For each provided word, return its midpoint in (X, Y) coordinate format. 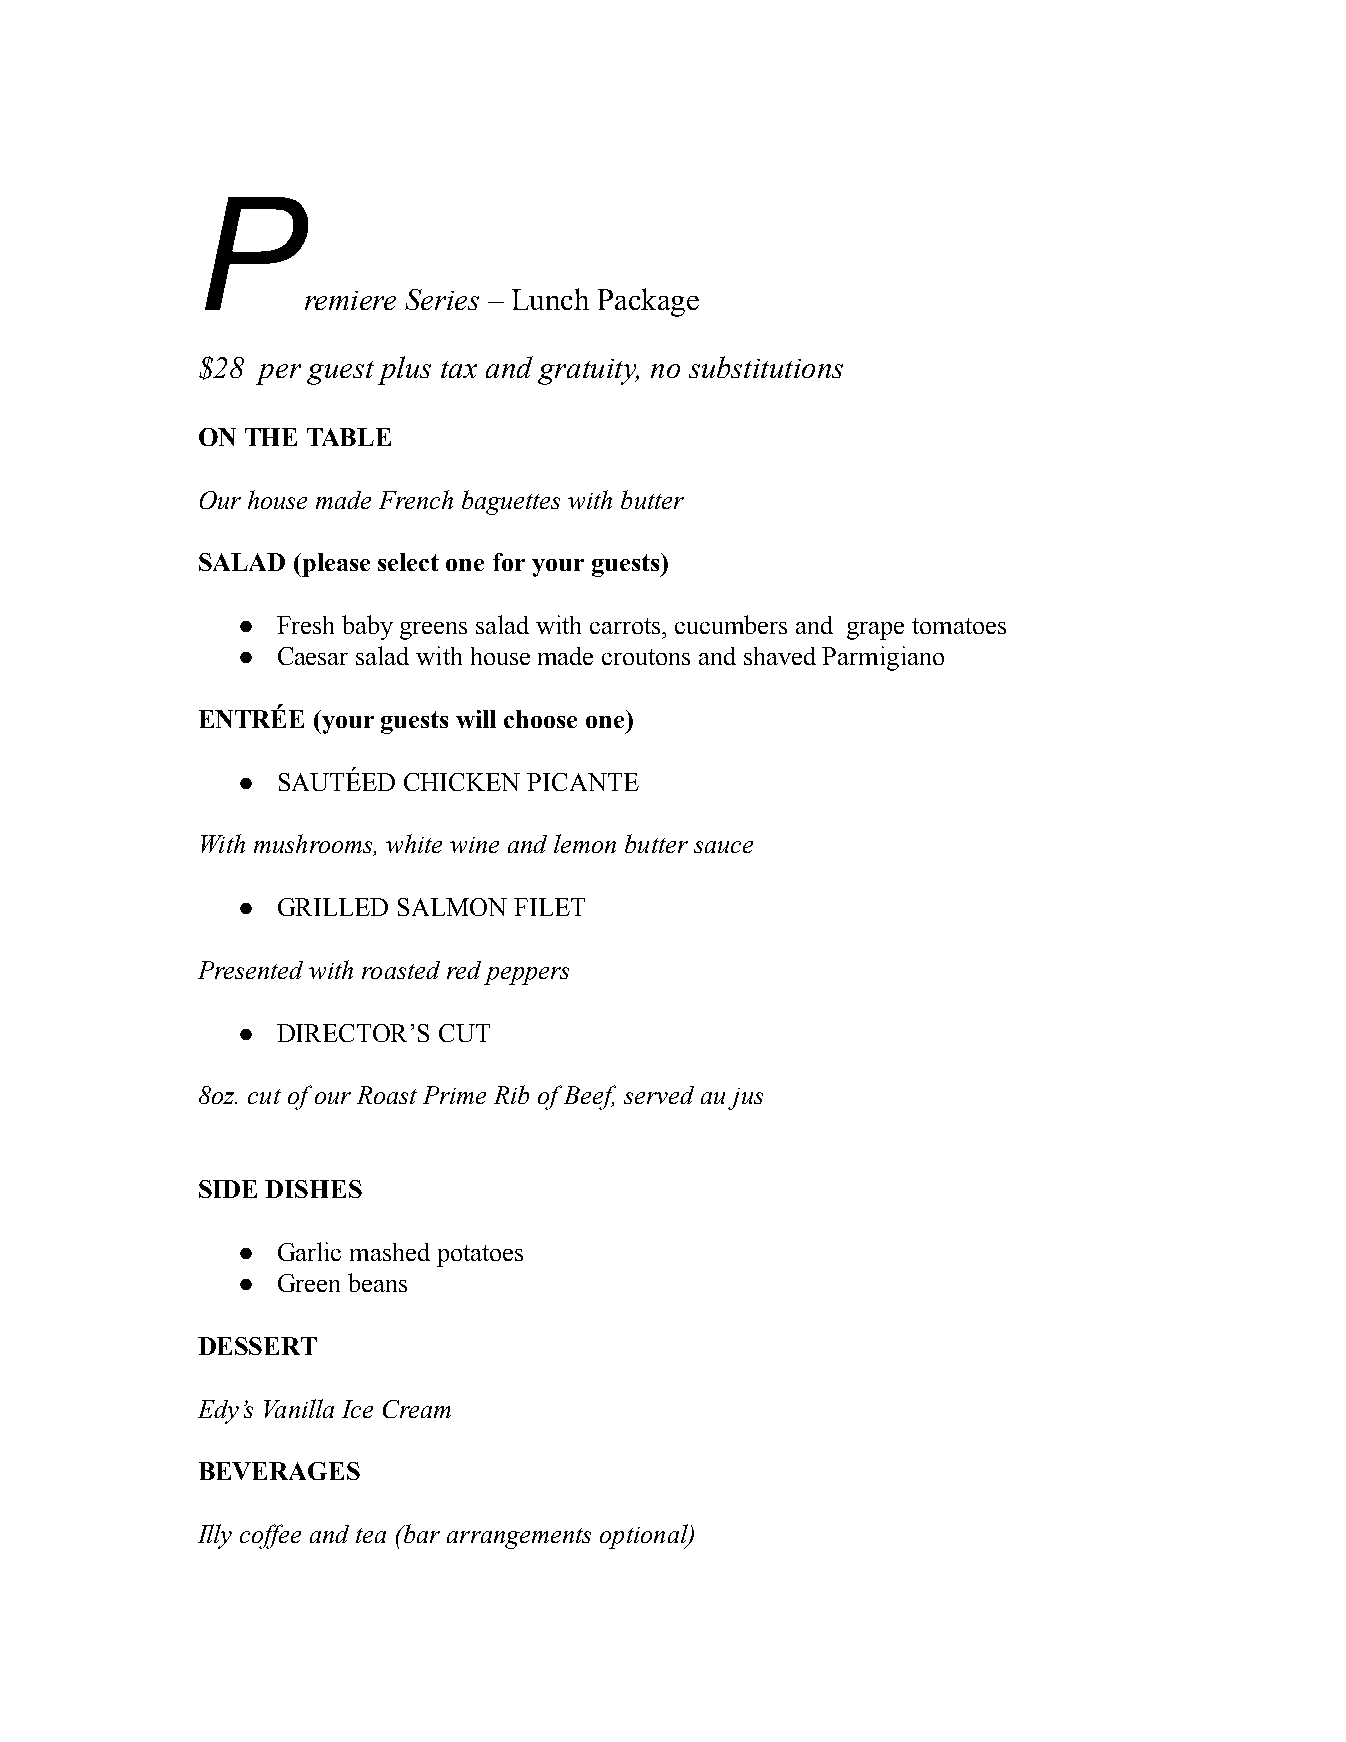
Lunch (550, 299)
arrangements (519, 1538)
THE (271, 437)
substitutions (766, 367)
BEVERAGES (279, 1471)
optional (645, 1536)
